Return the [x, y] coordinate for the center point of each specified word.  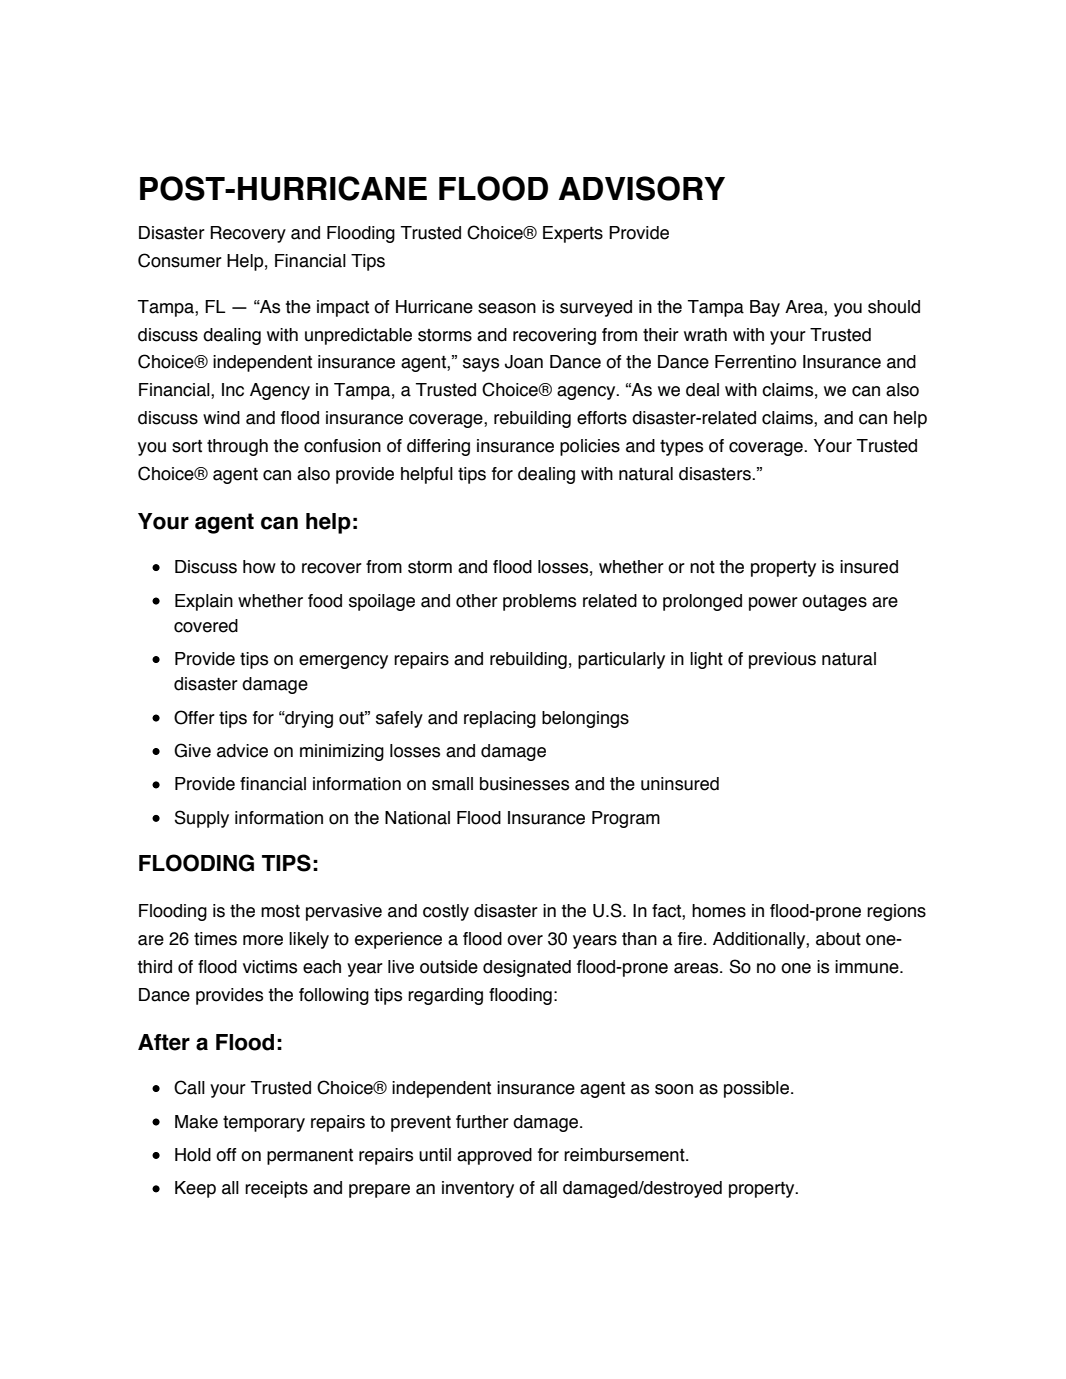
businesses [524, 784]
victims [270, 967]
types [681, 448]
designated [527, 968]
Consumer [180, 260]
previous [782, 660]
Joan [524, 362]
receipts [276, 1189]
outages [834, 603]
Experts [573, 234]
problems [539, 602]
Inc [233, 390]
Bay [765, 308]
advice [242, 751]
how [259, 567]
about [838, 939]
